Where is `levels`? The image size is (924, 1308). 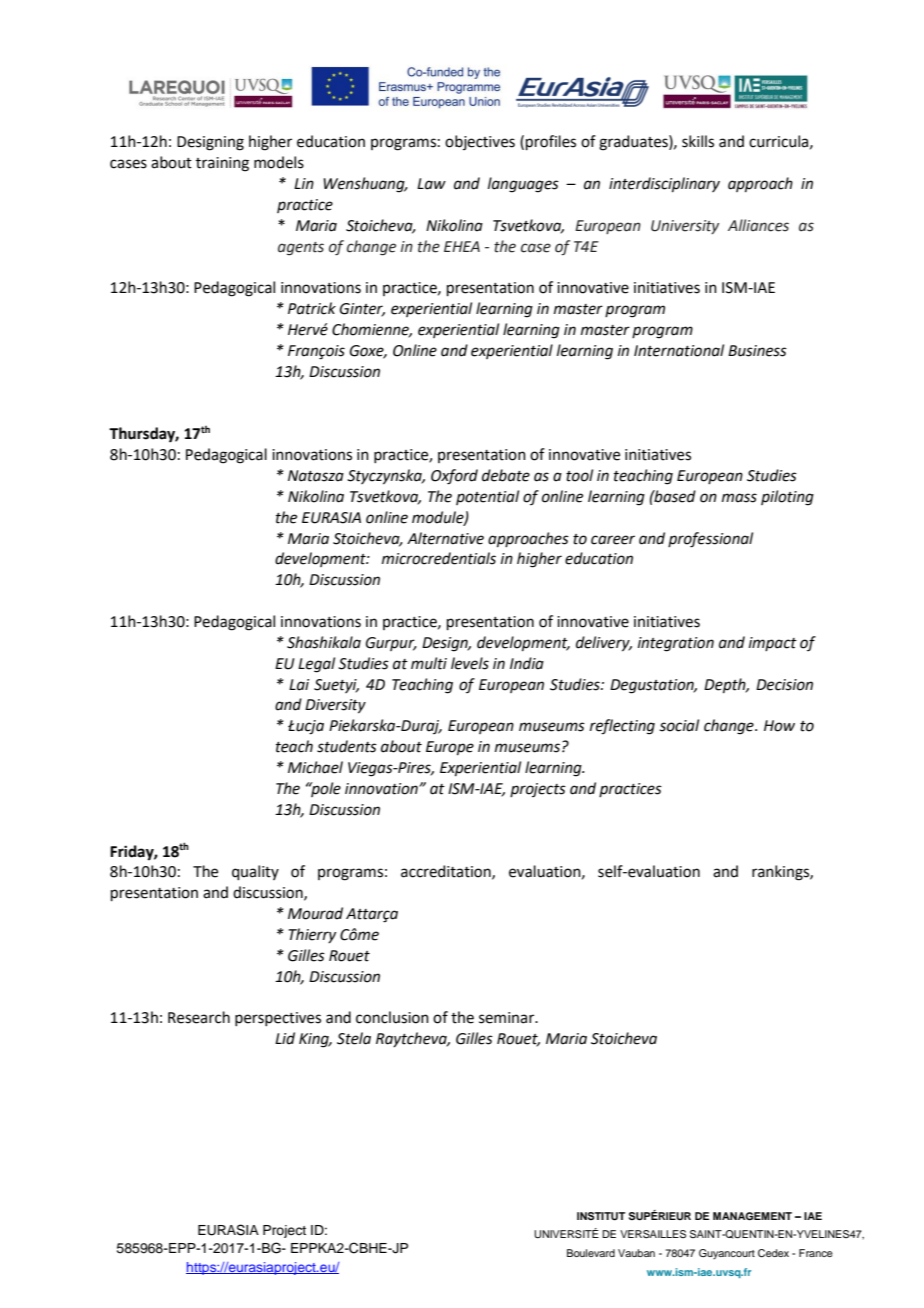
levels is located at coordinates (470, 663).
